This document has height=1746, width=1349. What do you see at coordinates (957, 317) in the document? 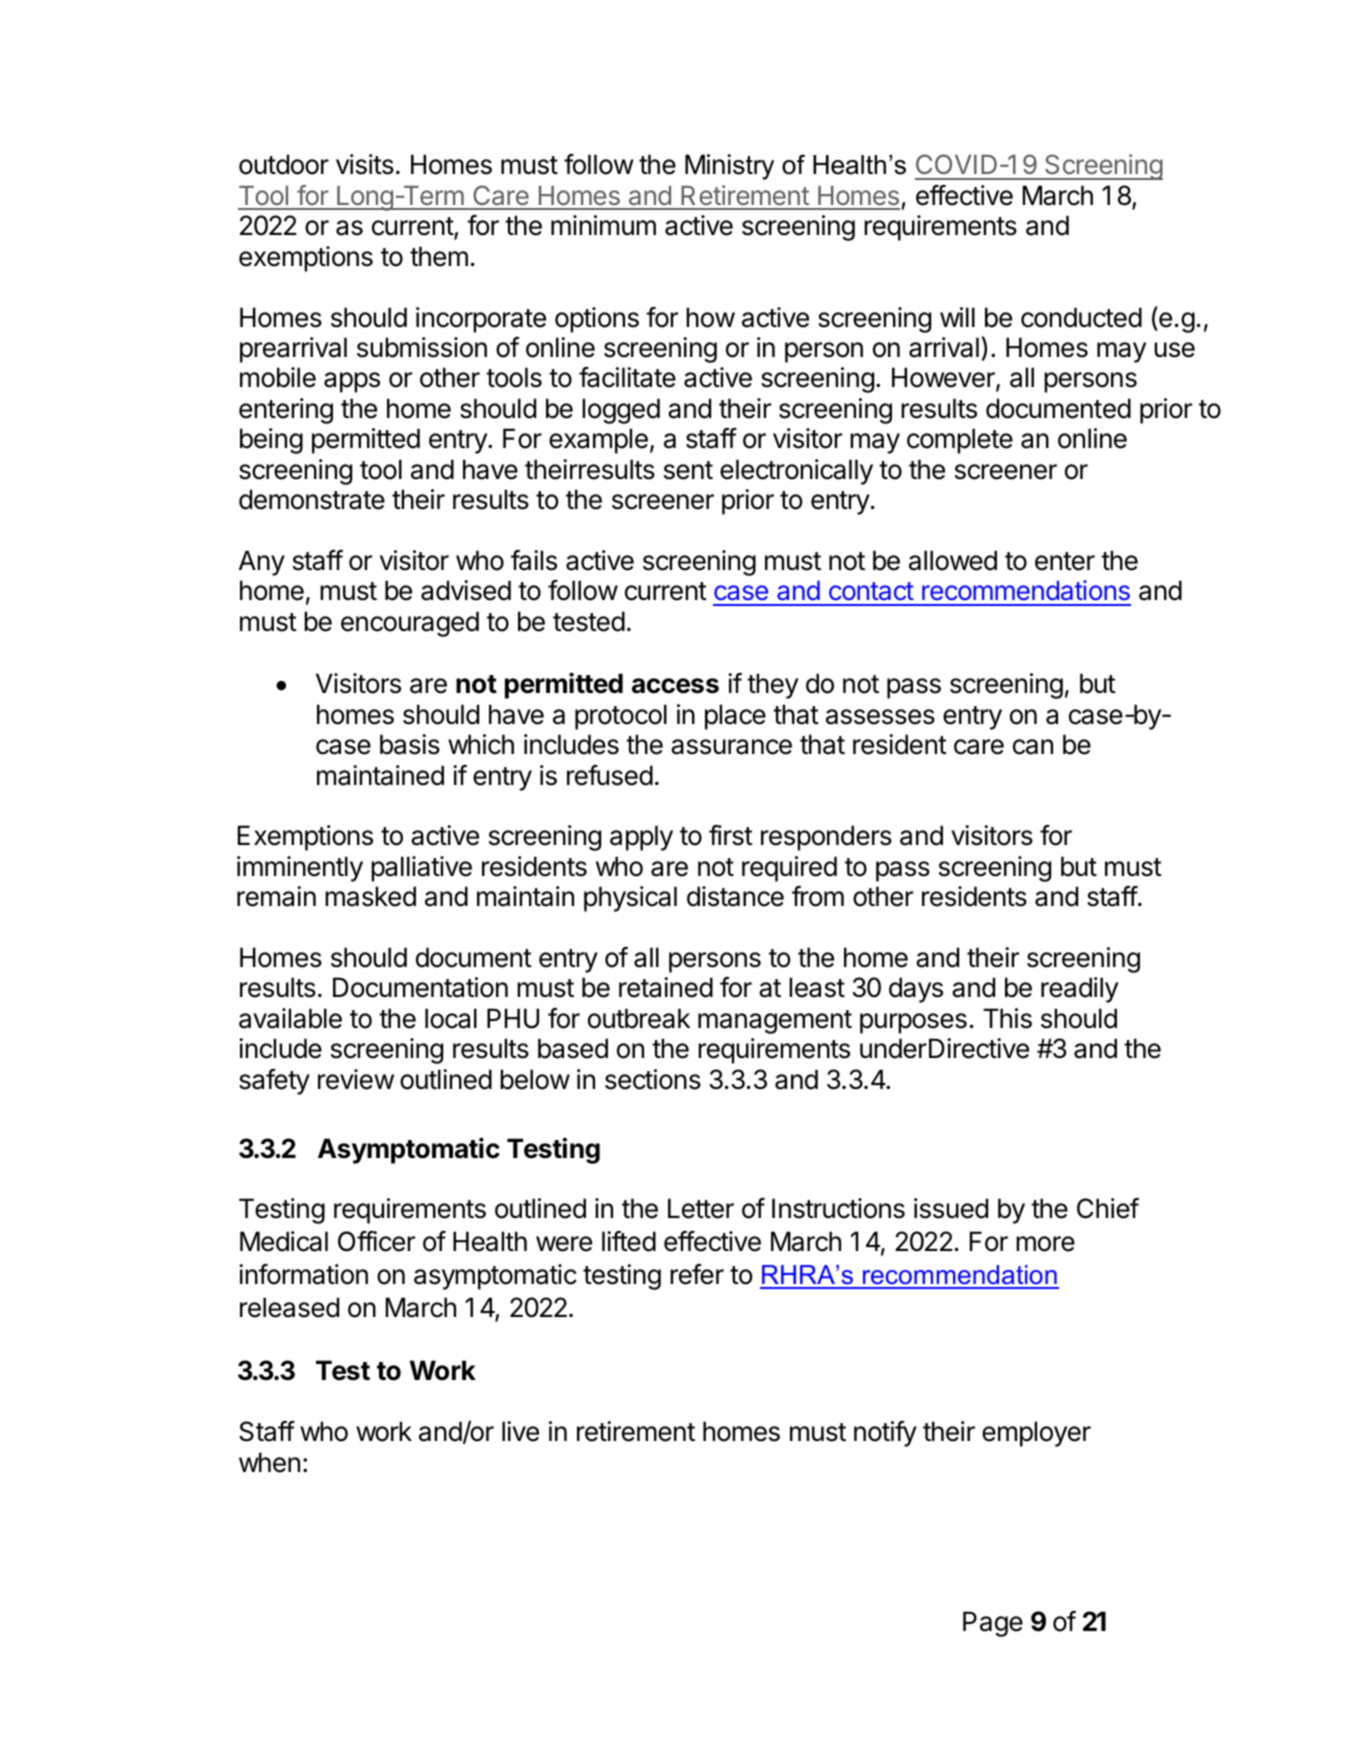
I see `will` at bounding box center [957, 317].
